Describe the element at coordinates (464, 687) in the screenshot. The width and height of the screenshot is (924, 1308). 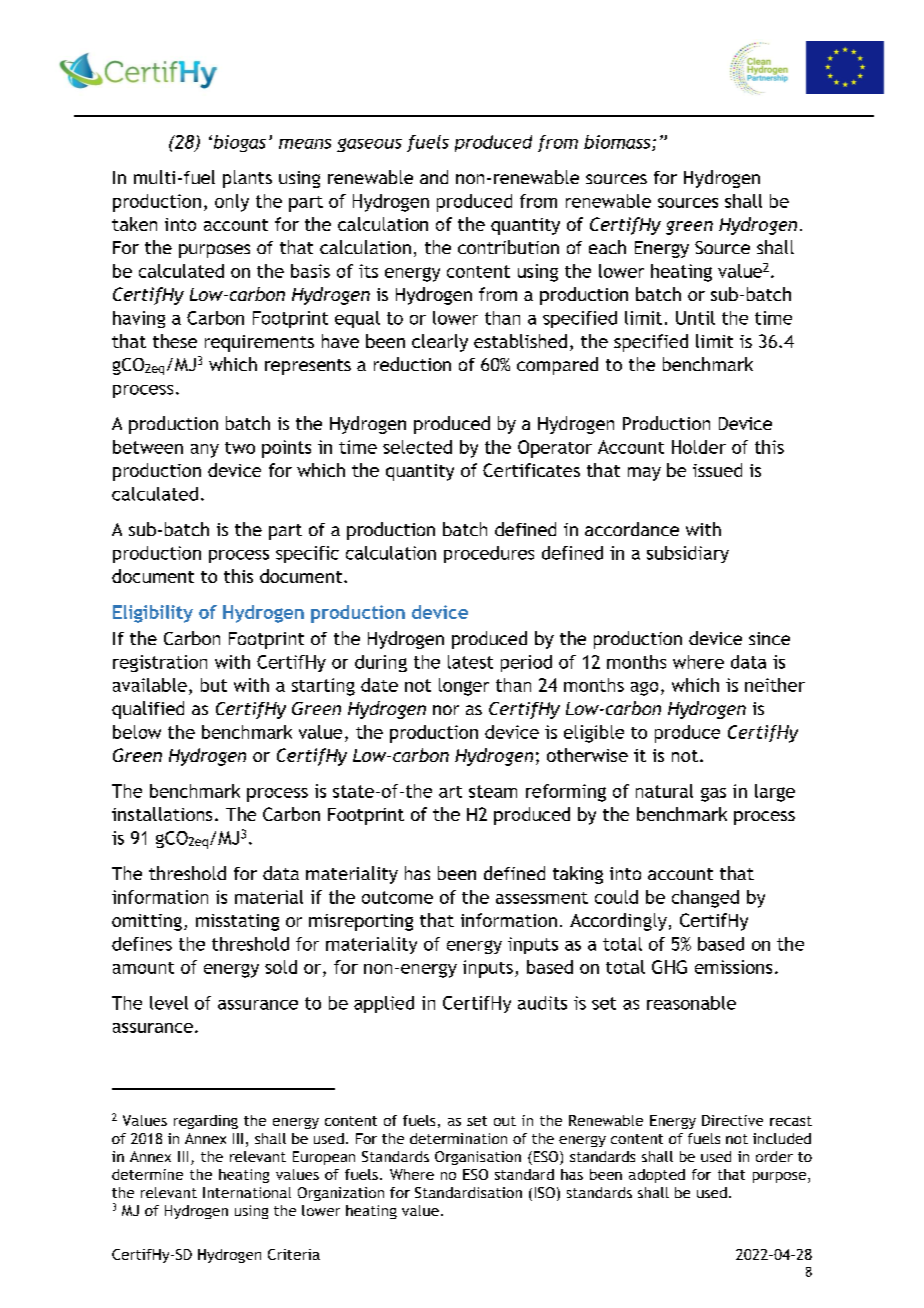
I see `longer` at that location.
